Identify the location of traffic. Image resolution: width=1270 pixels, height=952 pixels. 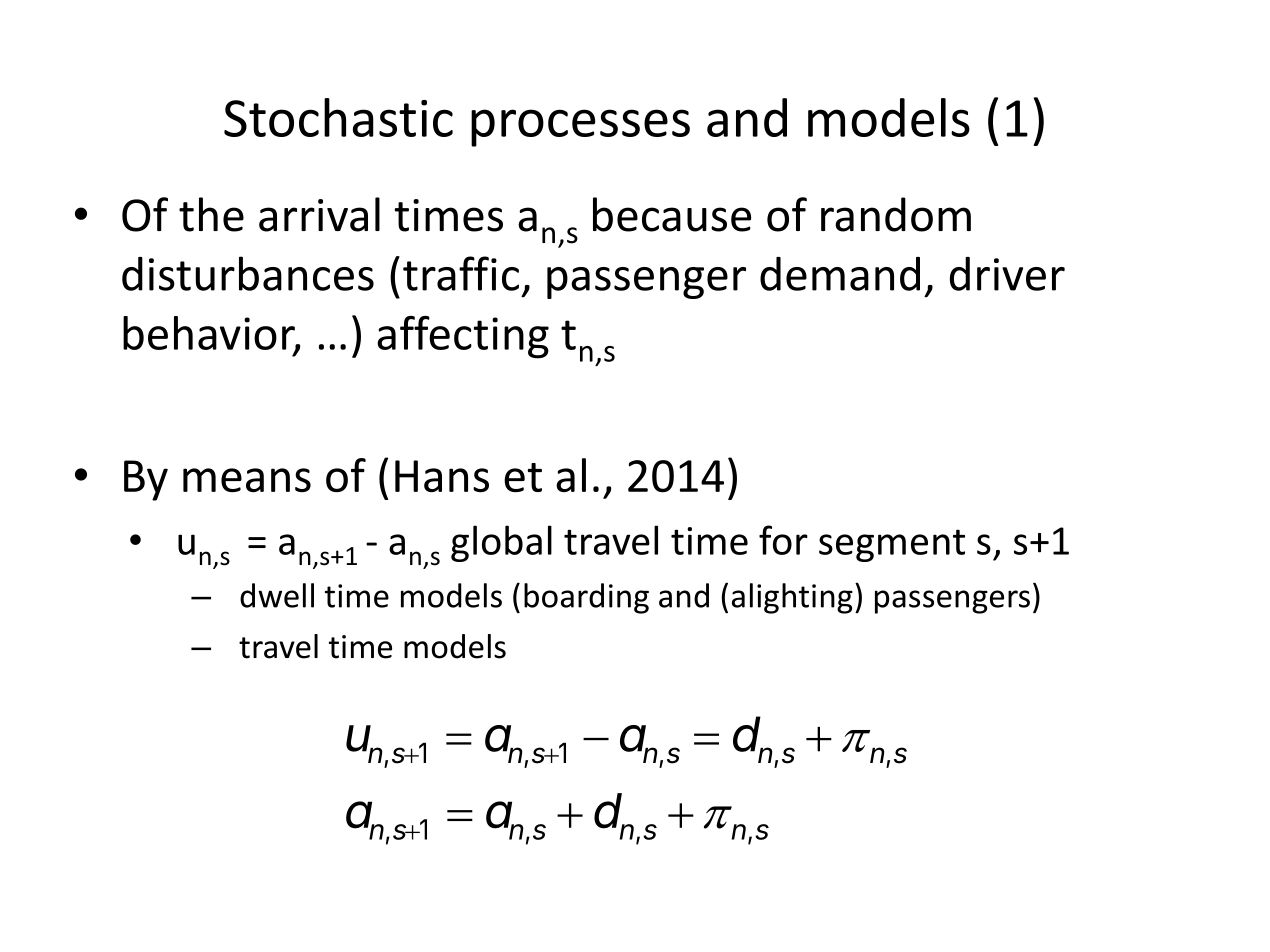
(461, 273).
